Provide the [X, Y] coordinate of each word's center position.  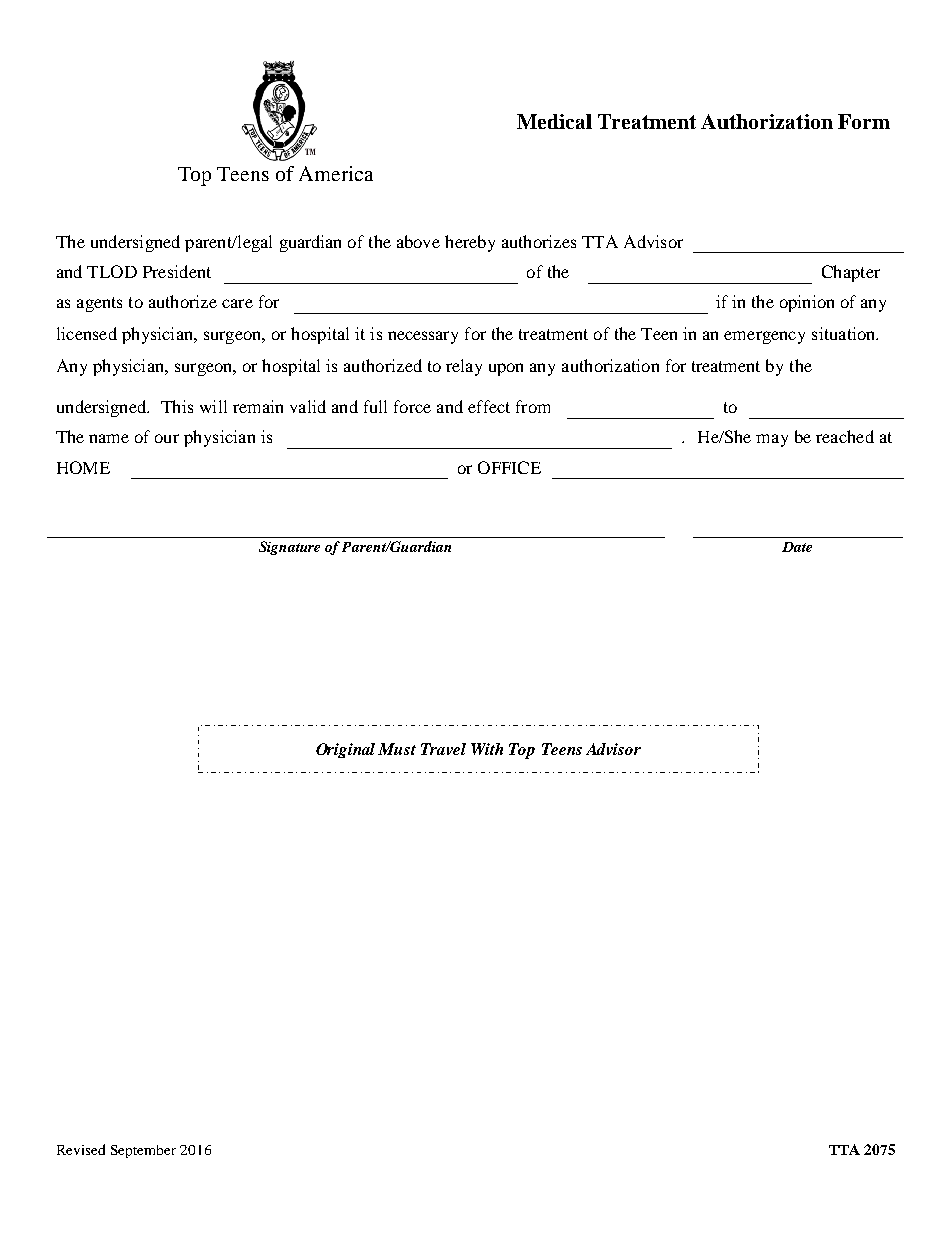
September [143, 1151]
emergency [764, 337]
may [772, 440]
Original [345, 750]
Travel [443, 749]
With [487, 749]
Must [397, 749]
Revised [81, 1149]
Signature [289, 548]
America [336, 173]
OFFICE [509, 467]
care [237, 303]
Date [797, 547]
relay [464, 367]
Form [864, 121]
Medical [554, 121]
